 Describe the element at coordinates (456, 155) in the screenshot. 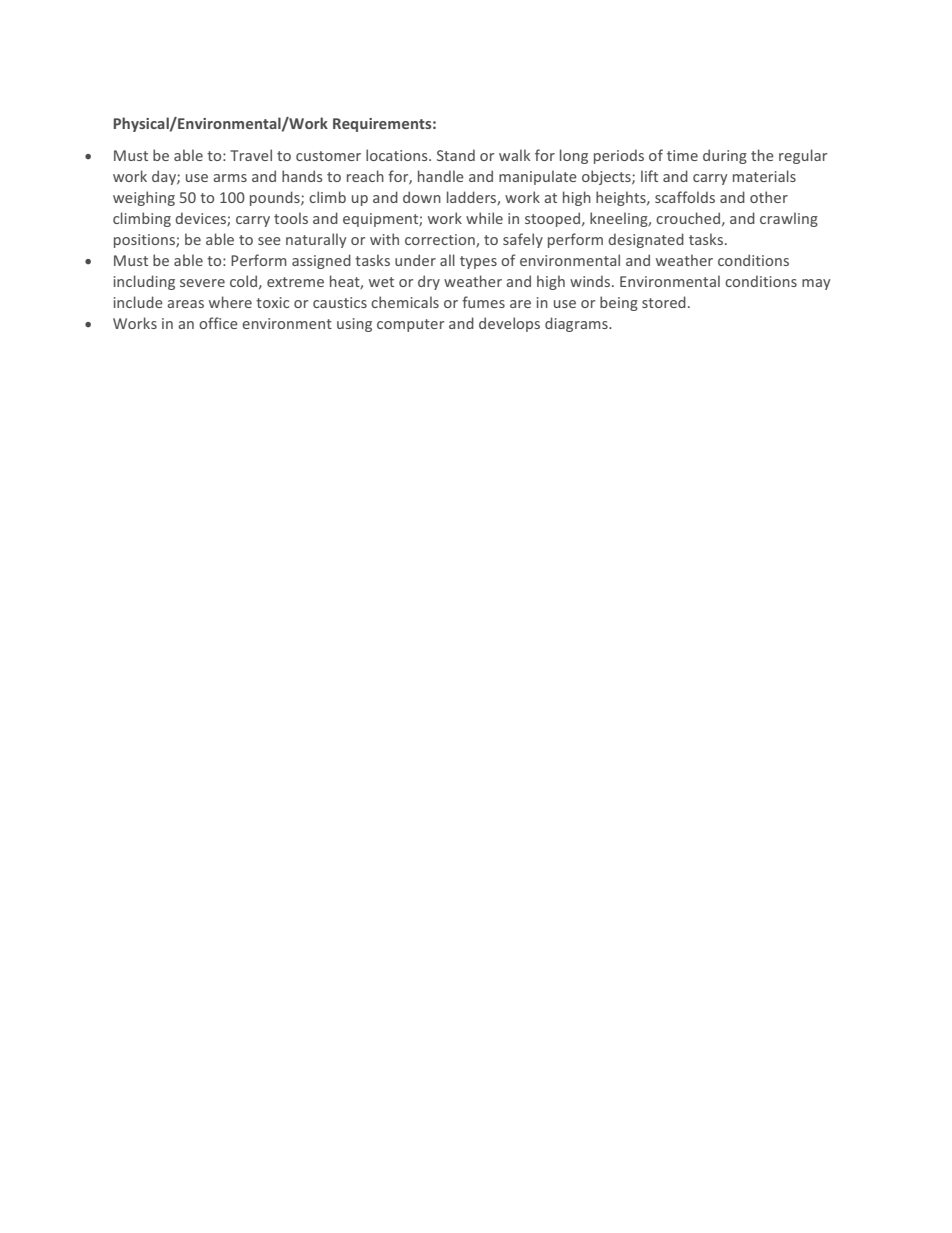

I see `Stand` at that location.
